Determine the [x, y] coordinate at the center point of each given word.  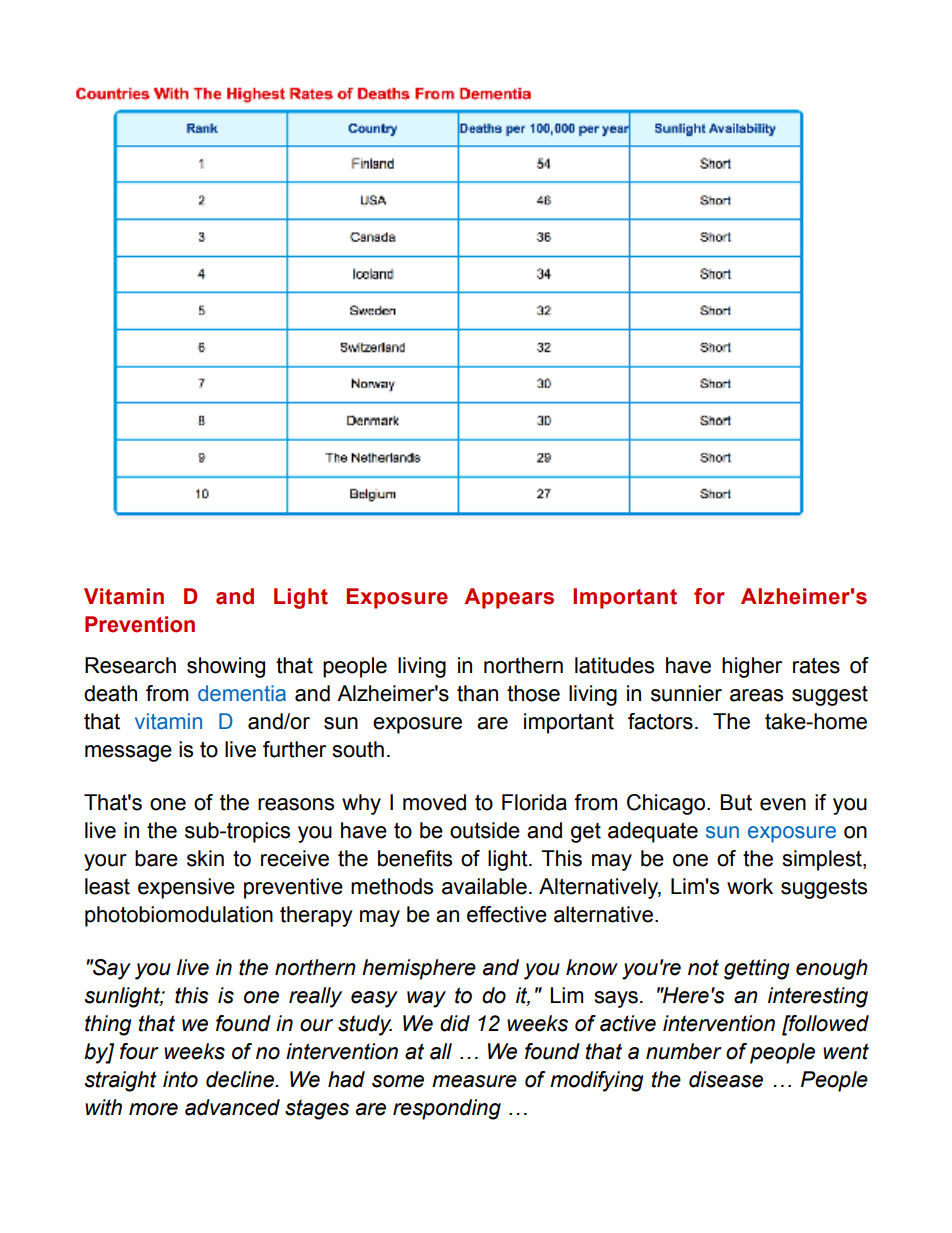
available [484, 886]
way [426, 999]
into [180, 1079]
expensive [186, 888]
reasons [296, 804]
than [477, 693]
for [709, 596]
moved [434, 802]
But [736, 802]
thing [108, 1025]
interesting [818, 997]
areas [756, 695]
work [750, 886]
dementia [242, 693]
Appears [509, 598]
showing [226, 667]
